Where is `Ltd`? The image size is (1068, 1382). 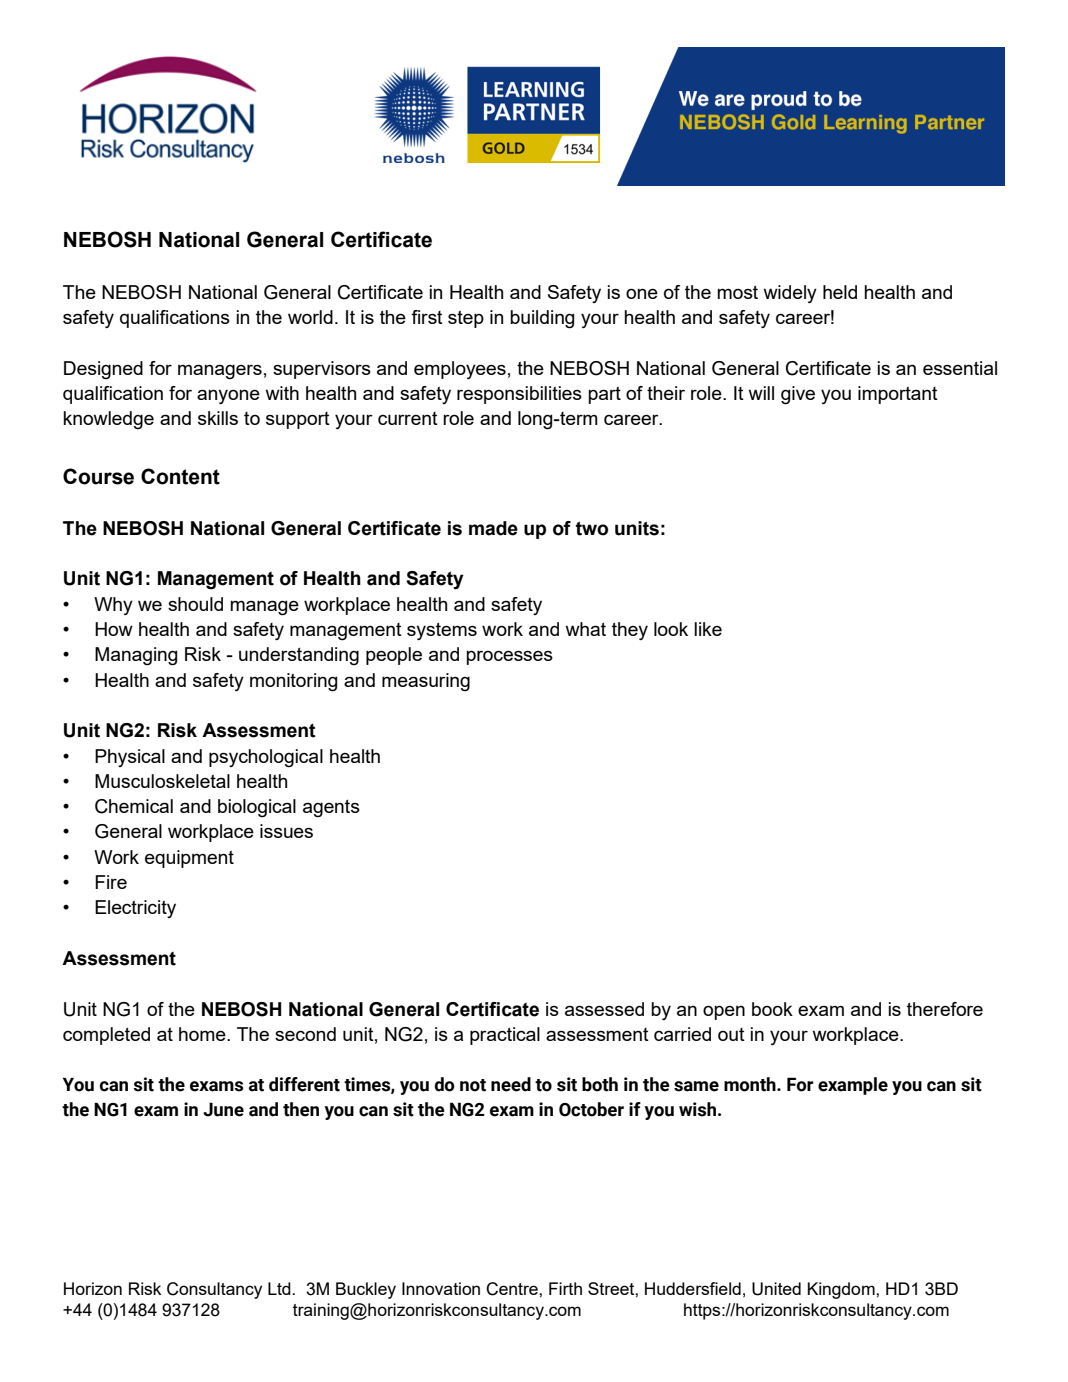
Ltd is located at coordinates (280, 1288).
